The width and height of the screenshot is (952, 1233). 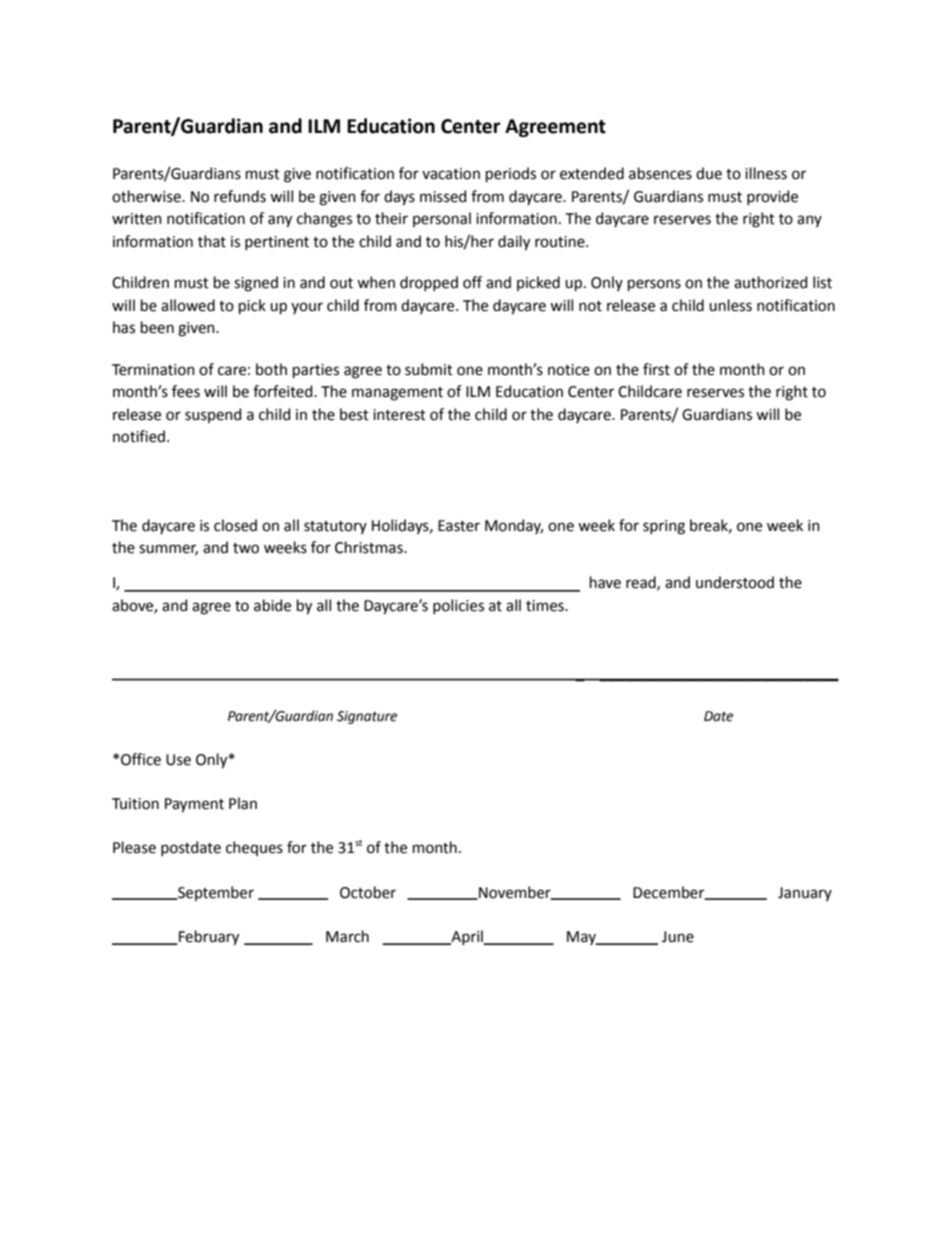 I want to click on April, so click(x=467, y=937).
